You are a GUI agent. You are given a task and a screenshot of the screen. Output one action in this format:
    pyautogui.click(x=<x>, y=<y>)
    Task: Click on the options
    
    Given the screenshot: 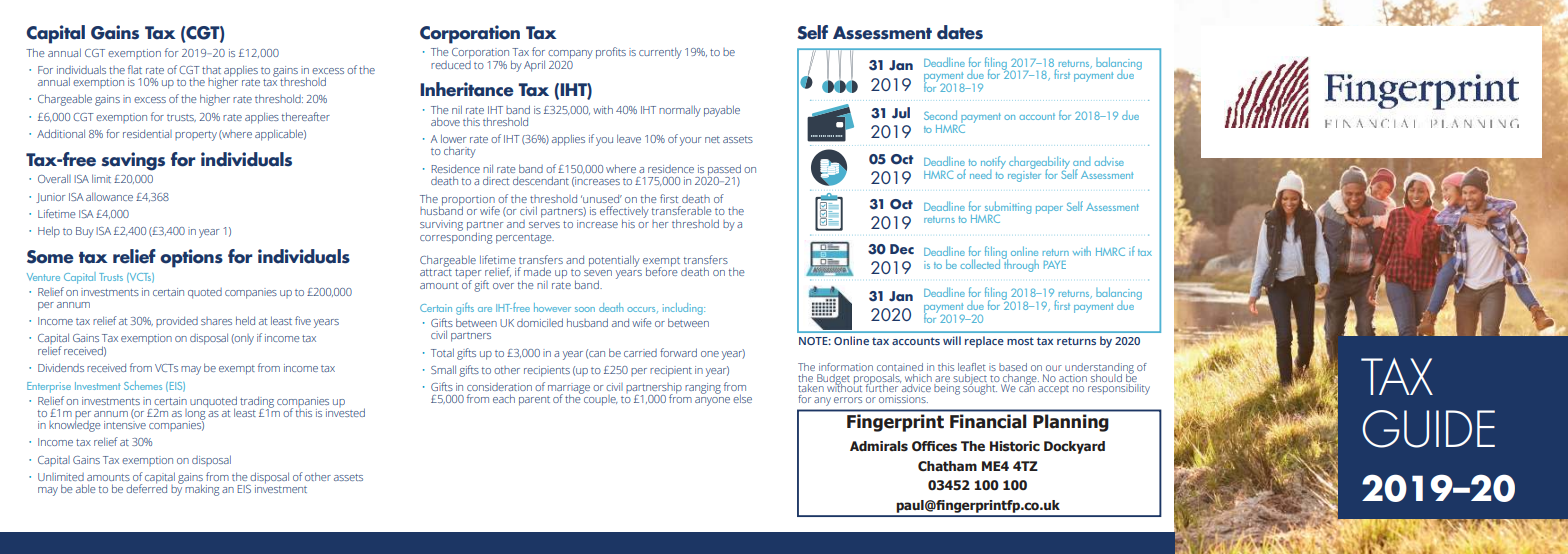 What is the action you would take?
    pyautogui.click(x=191, y=258)
